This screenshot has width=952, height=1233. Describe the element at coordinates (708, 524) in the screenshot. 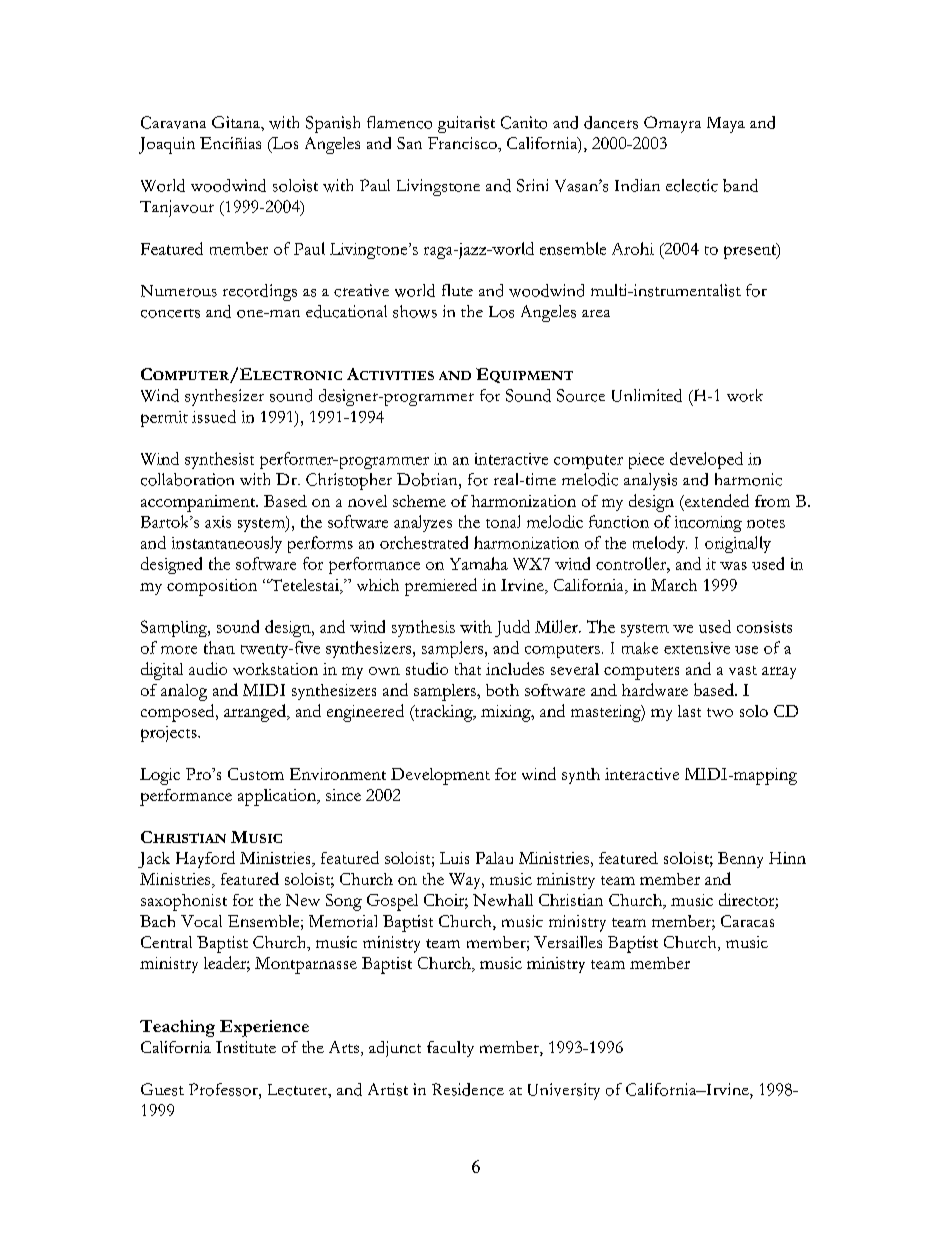

I see `incoming` at that location.
